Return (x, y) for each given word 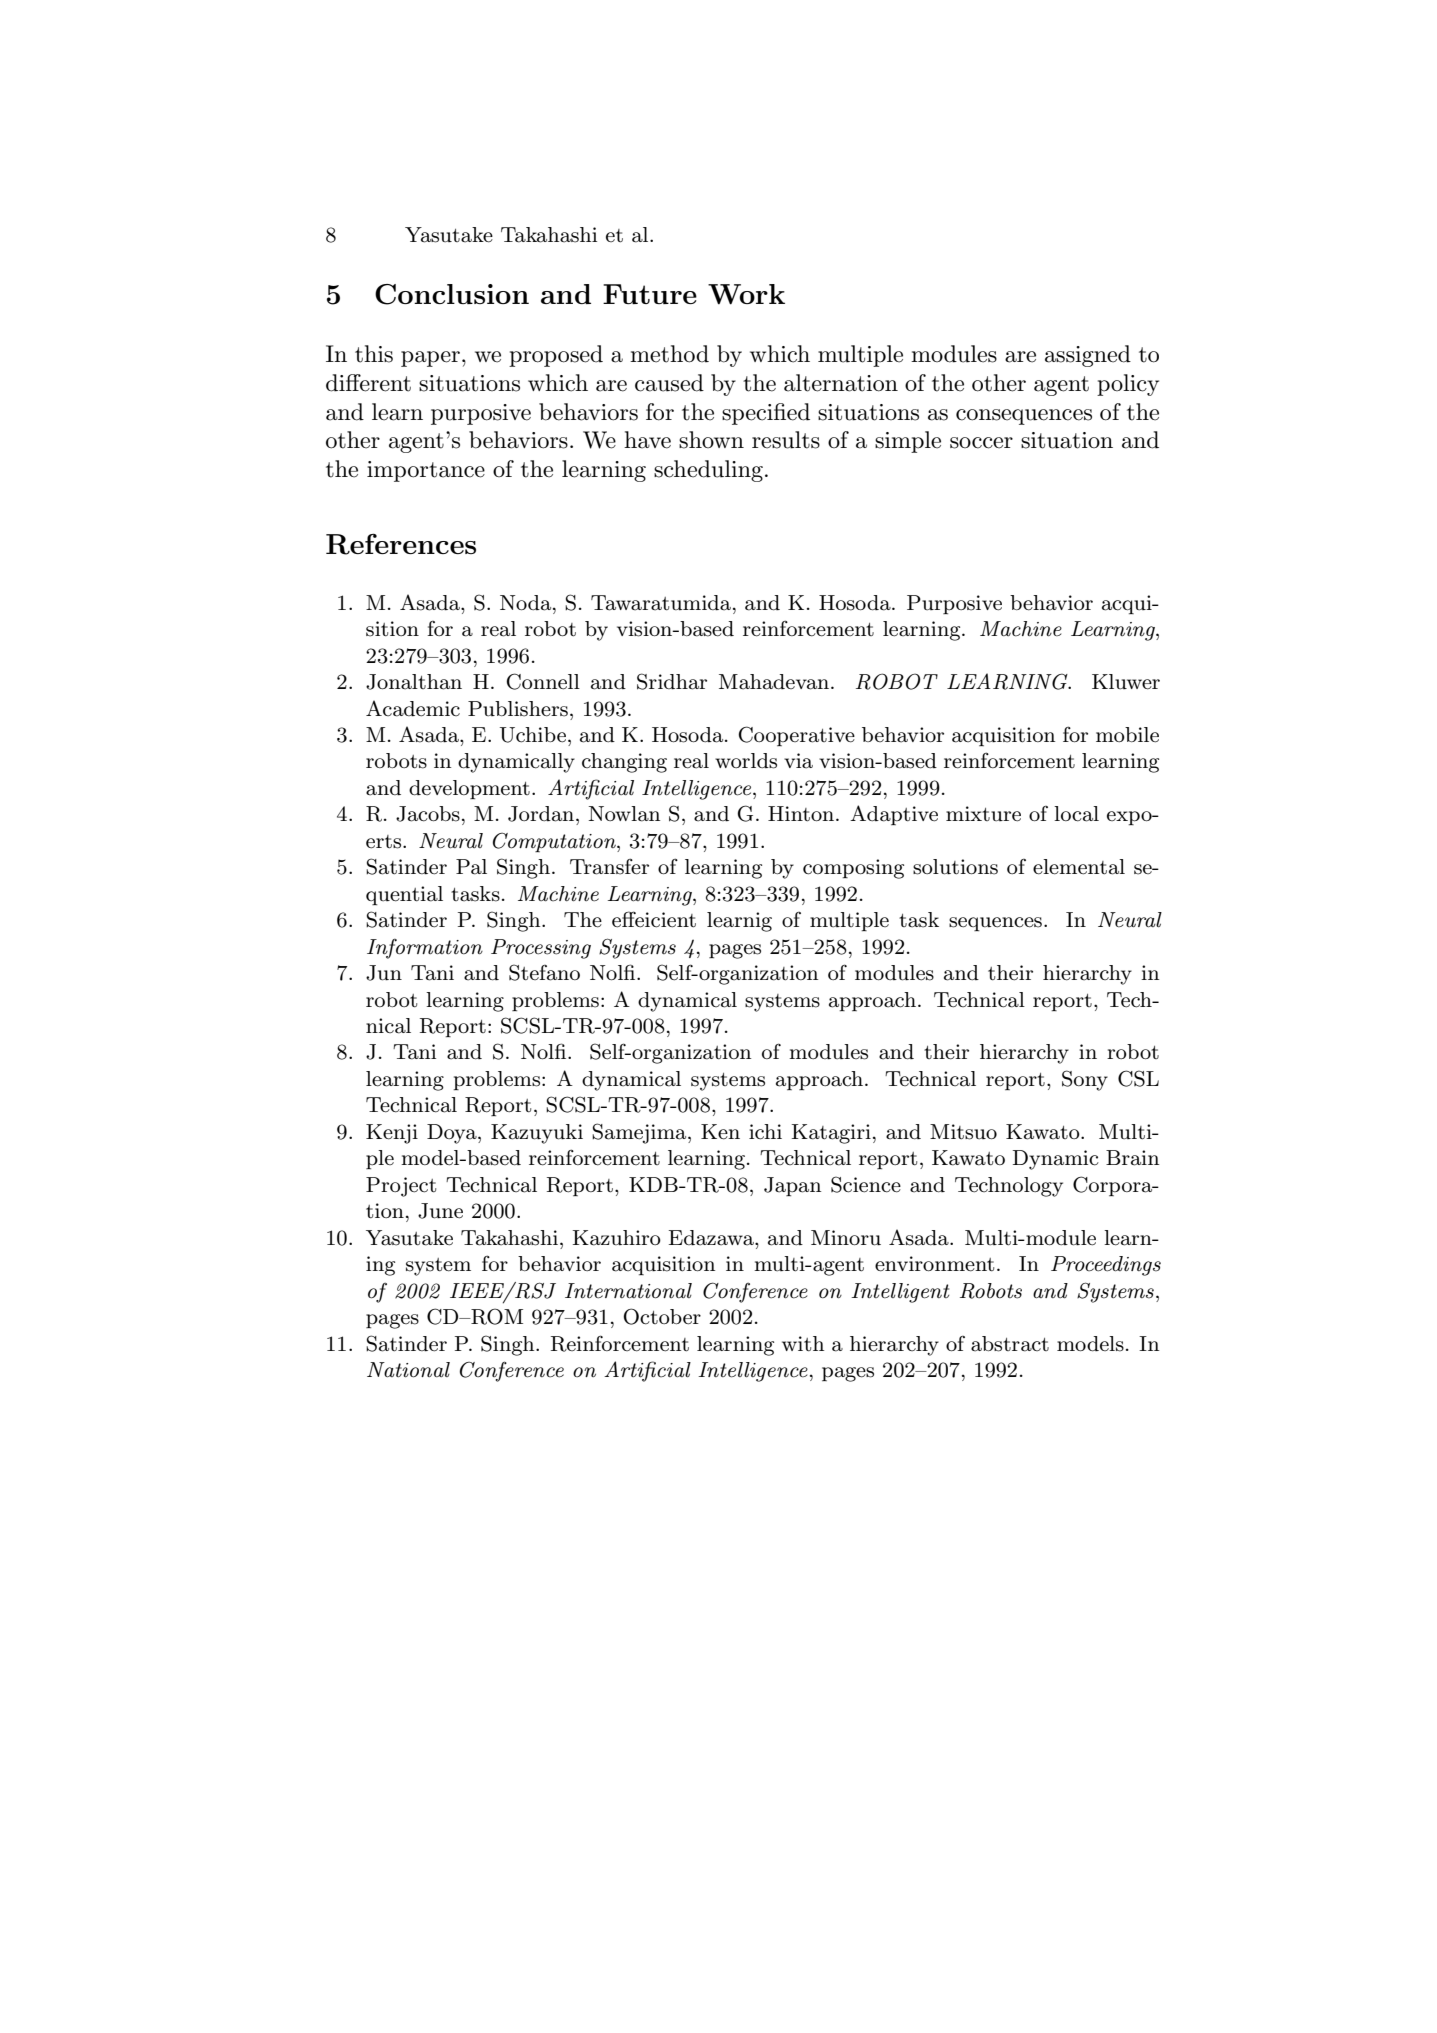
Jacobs (428, 814)
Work (746, 294)
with (803, 1344)
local (1076, 814)
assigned (1088, 356)
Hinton (801, 814)
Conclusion (452, 294)
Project (401, 1187)
